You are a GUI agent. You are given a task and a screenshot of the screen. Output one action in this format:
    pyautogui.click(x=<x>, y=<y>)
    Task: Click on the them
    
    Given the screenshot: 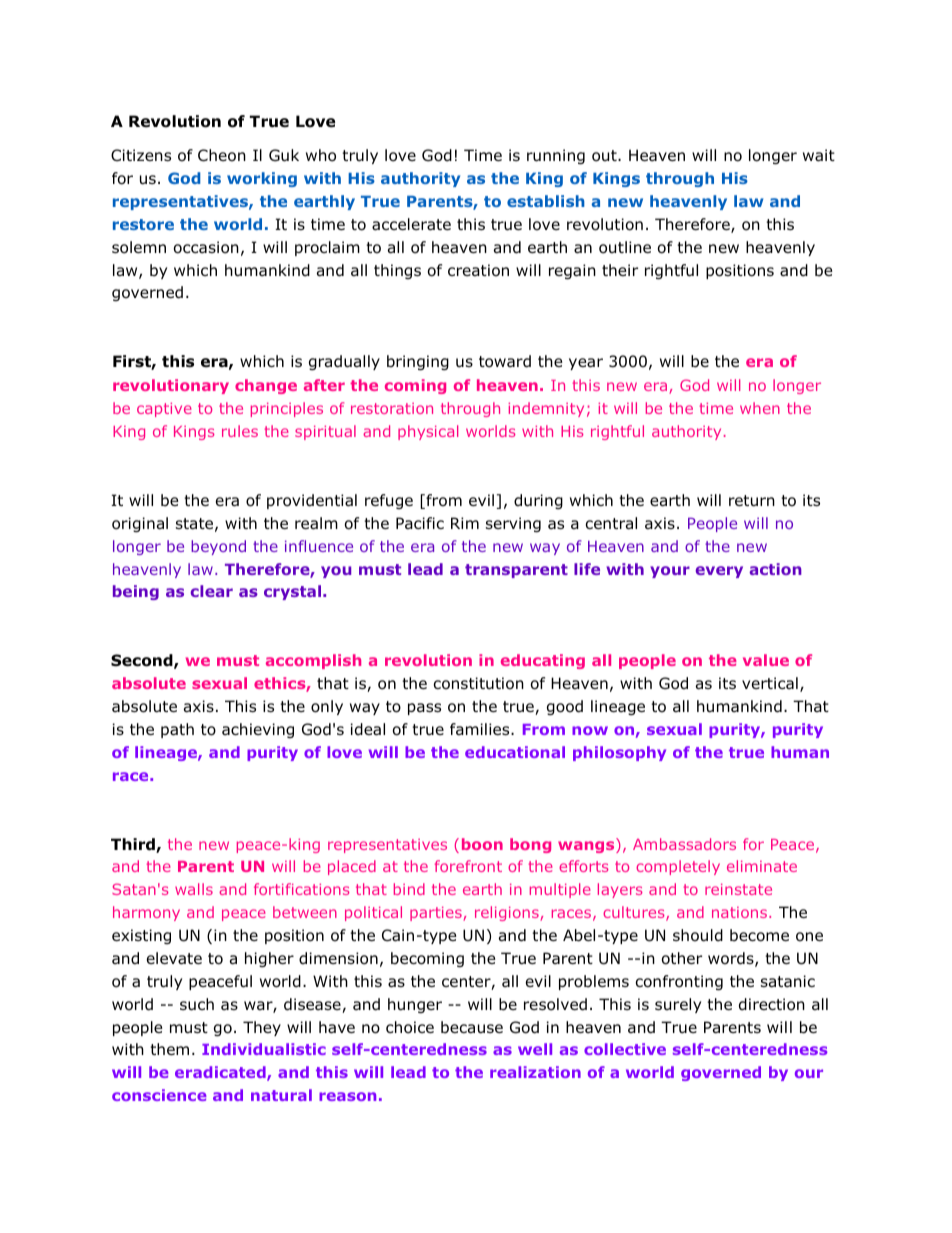 What is the action you would take?
    pyautogui.click(x=169, y=1049)
